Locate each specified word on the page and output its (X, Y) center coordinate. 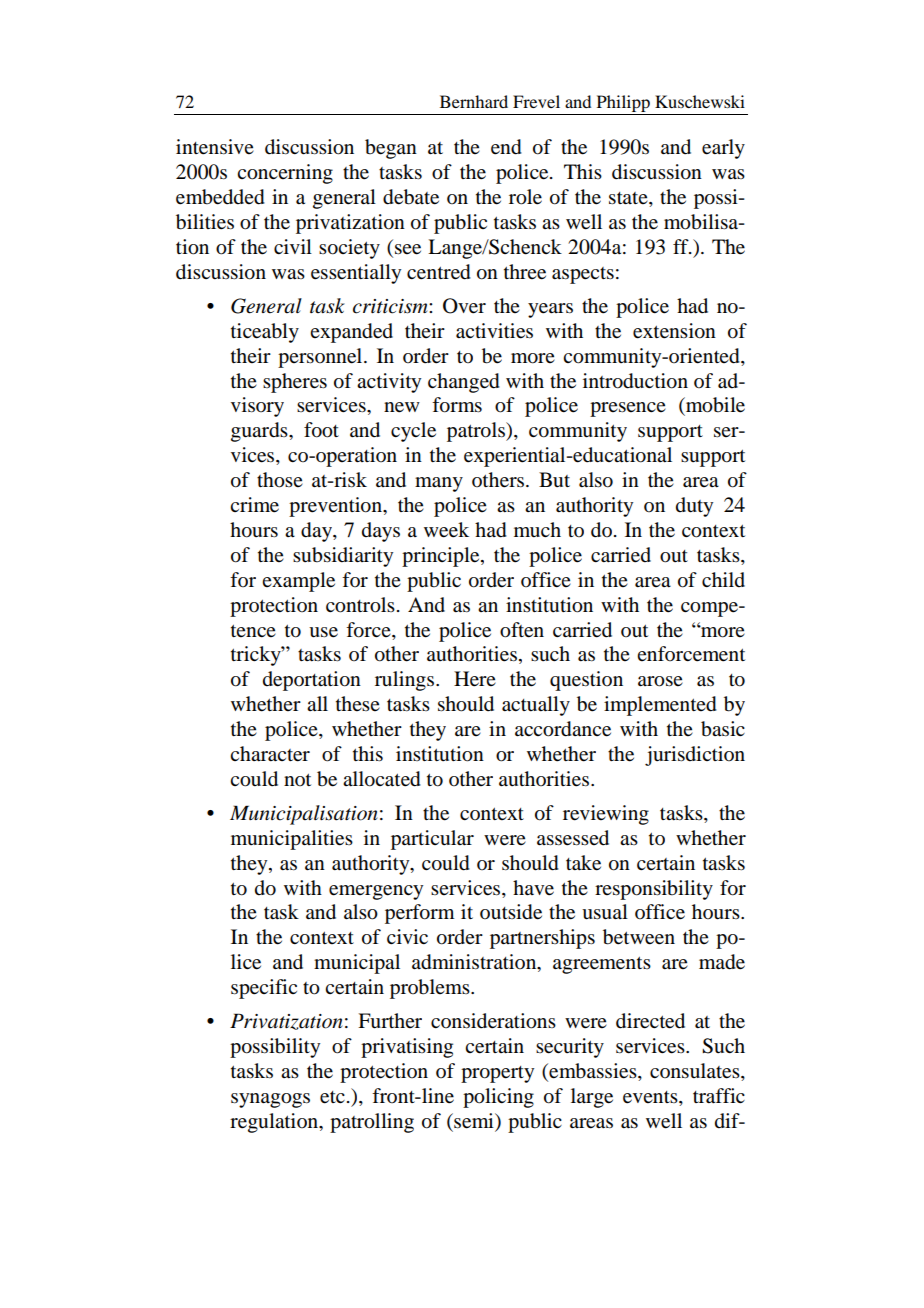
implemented (660, 706)
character (270, 754)
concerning (285, 174)
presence (628, 409)
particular (432, 840)
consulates (696, 1072)
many (439, 484)
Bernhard (474, 101)
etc (332, 1097)
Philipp (623, 103)
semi (474, 1121)
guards (260, 432)
